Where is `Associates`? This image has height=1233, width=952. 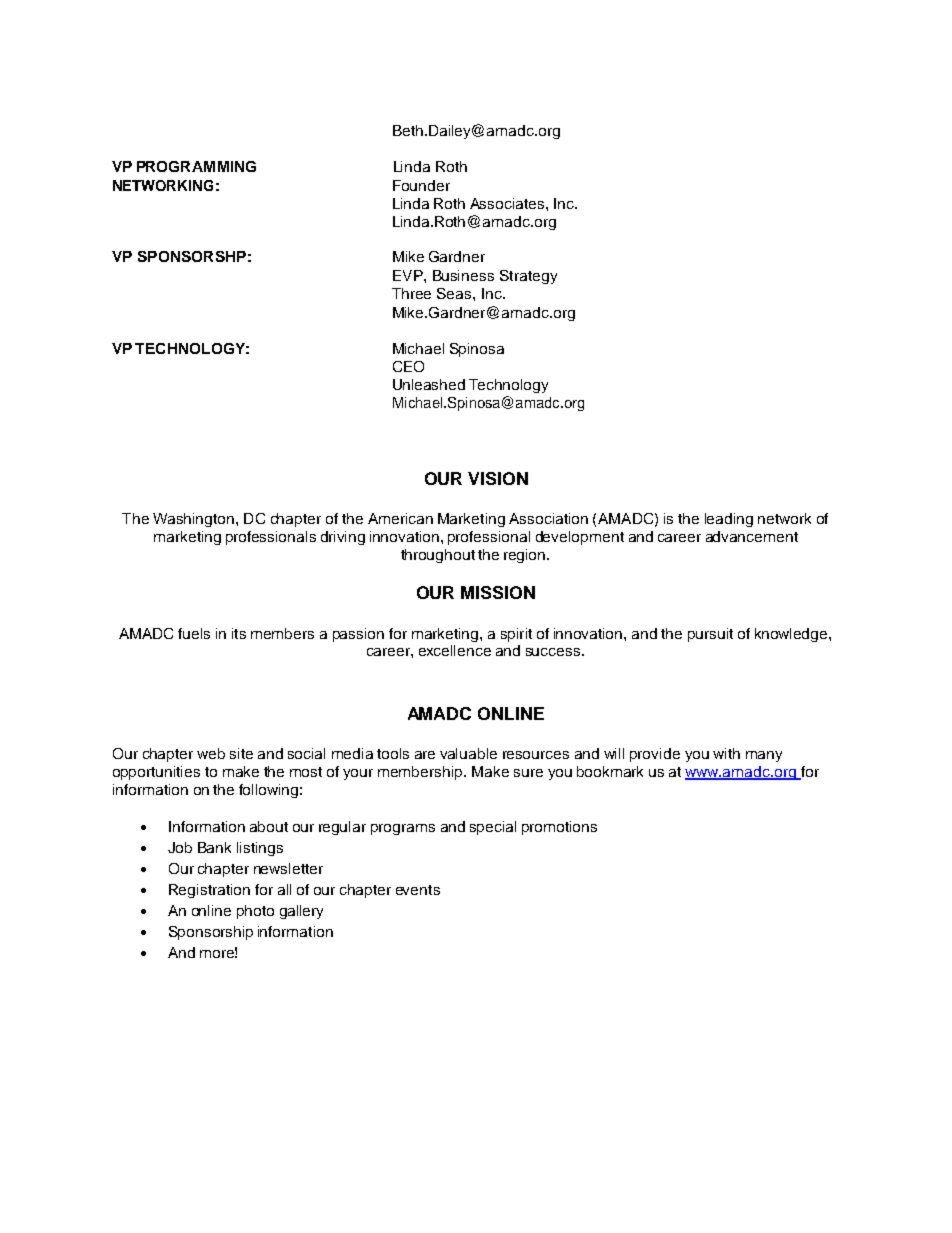
Associates is located at coordinates (508, 203).
